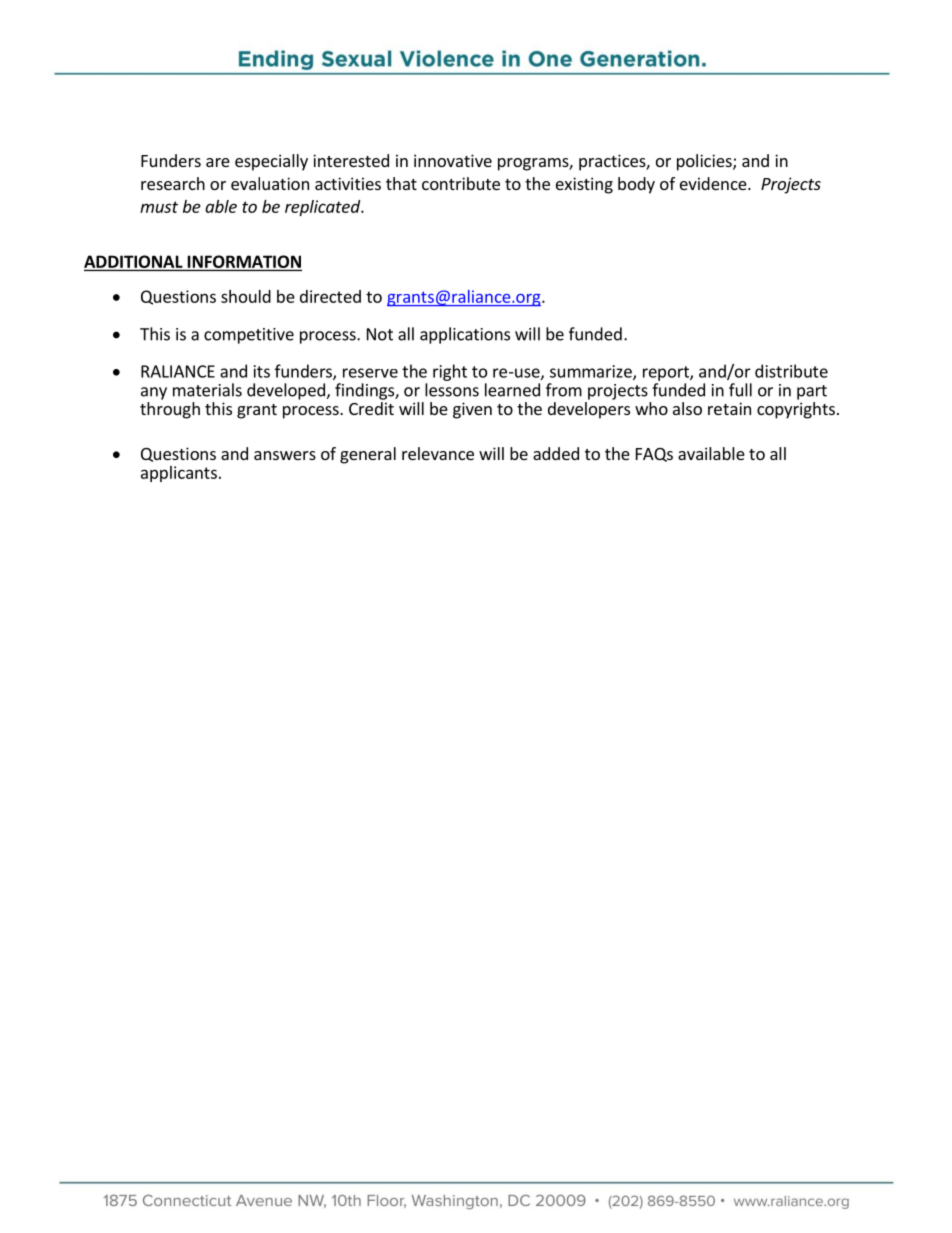 The width and height of the screenshot is (952, 1233). I want to click on are, so click(218, 162).
